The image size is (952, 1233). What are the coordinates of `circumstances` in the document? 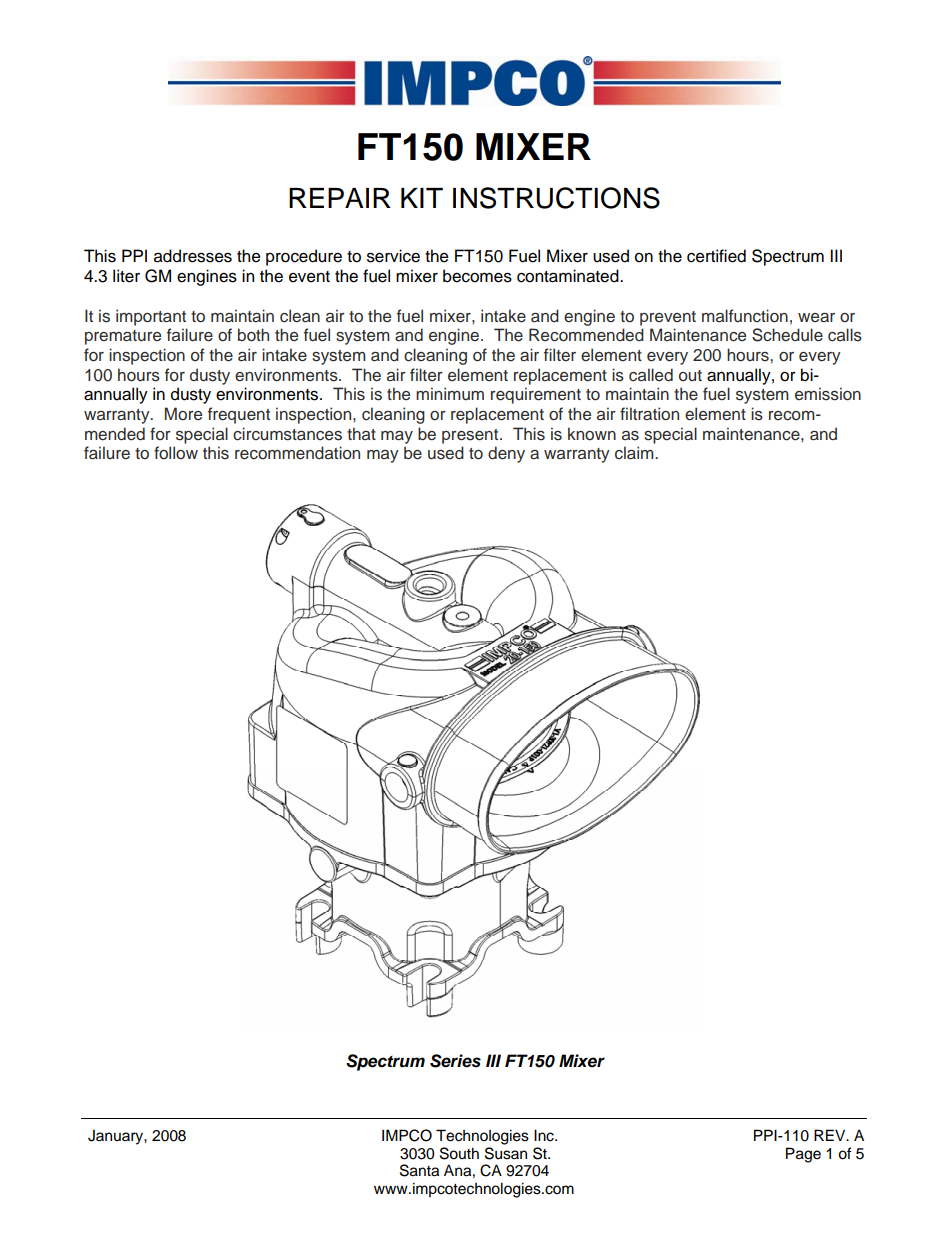 It's located at (287, 434).
